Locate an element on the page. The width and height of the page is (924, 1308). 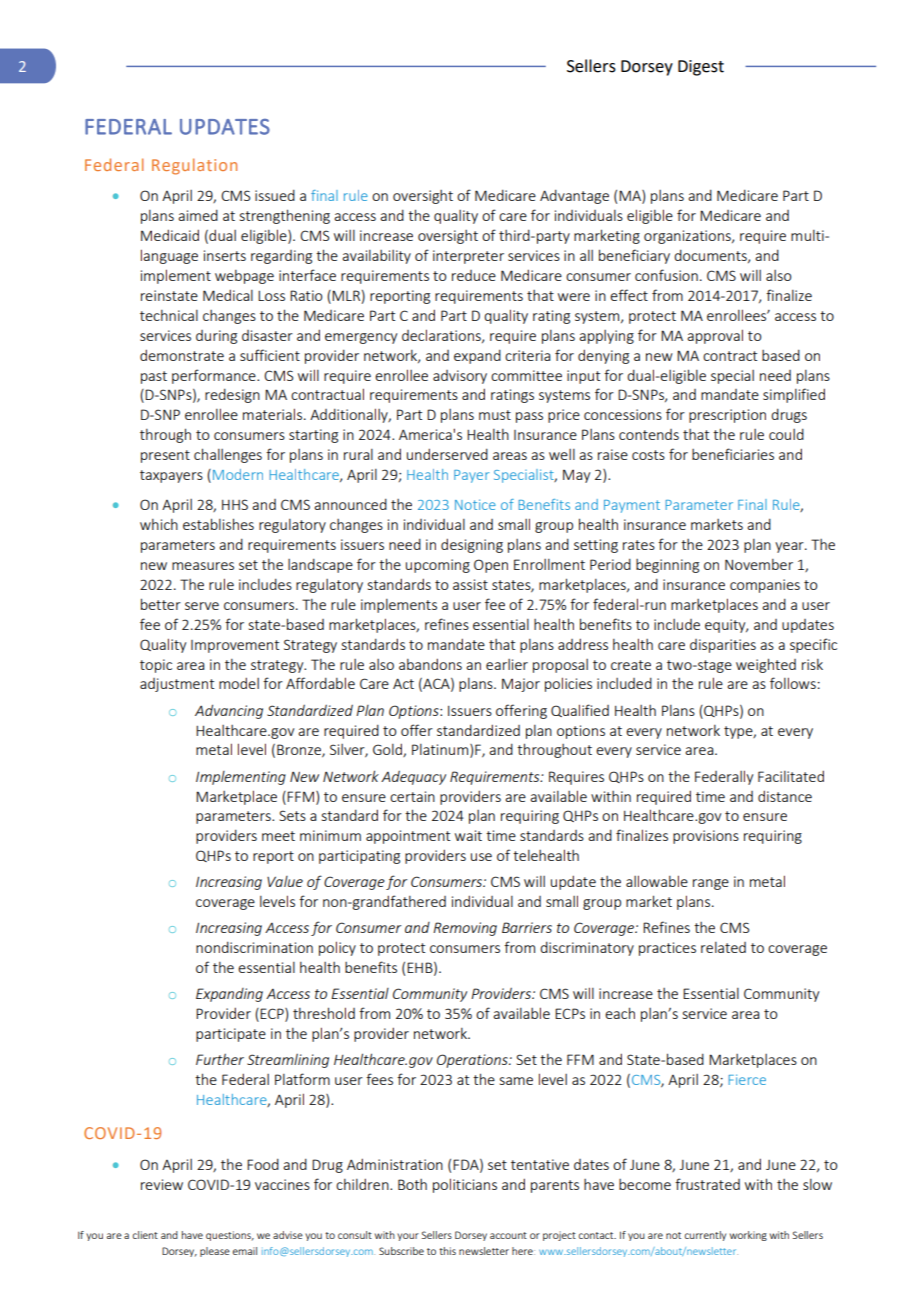
Regulation is located at coordinates (194, 166).
